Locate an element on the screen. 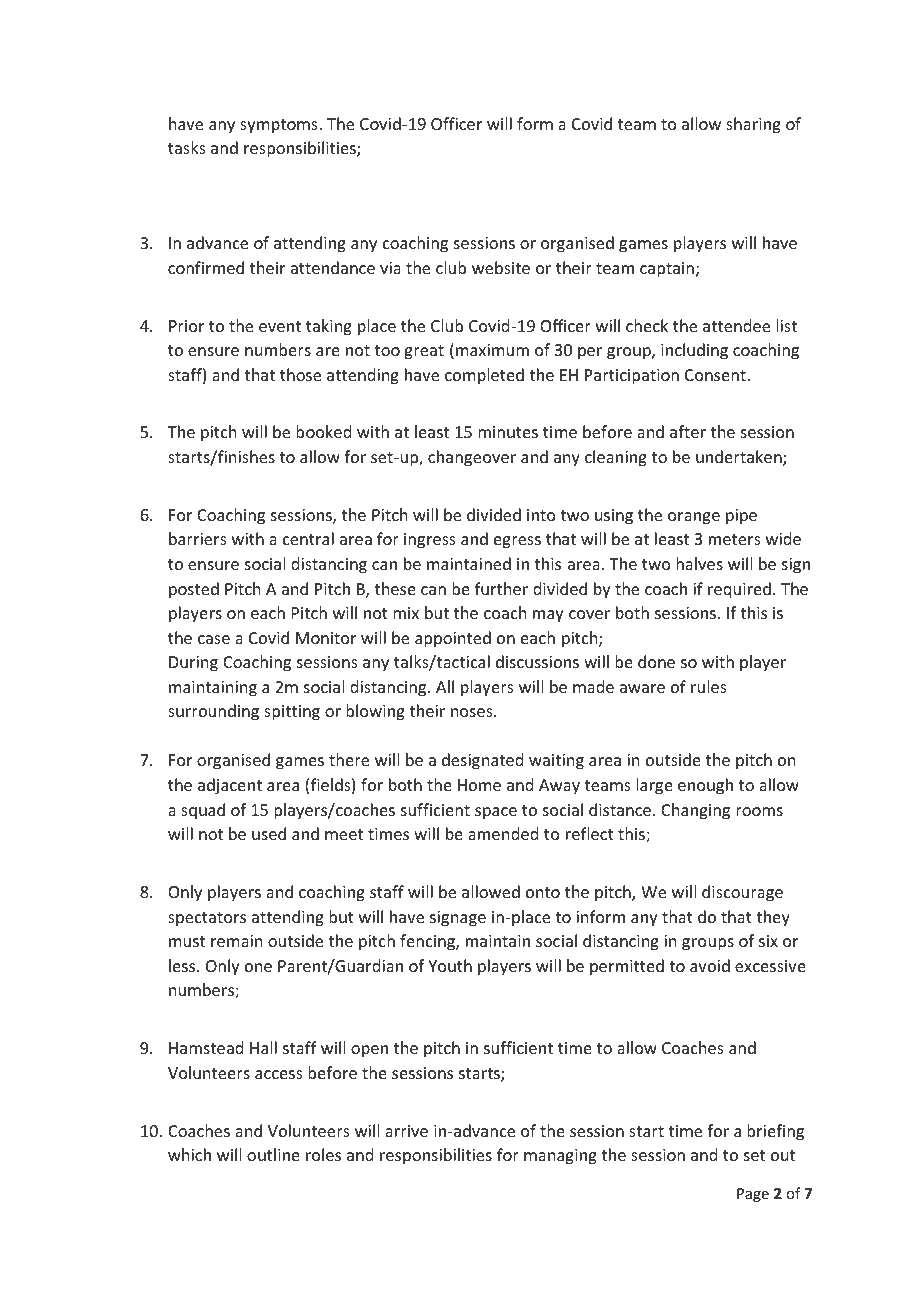  sharing is located at coordinates (753, 125).
